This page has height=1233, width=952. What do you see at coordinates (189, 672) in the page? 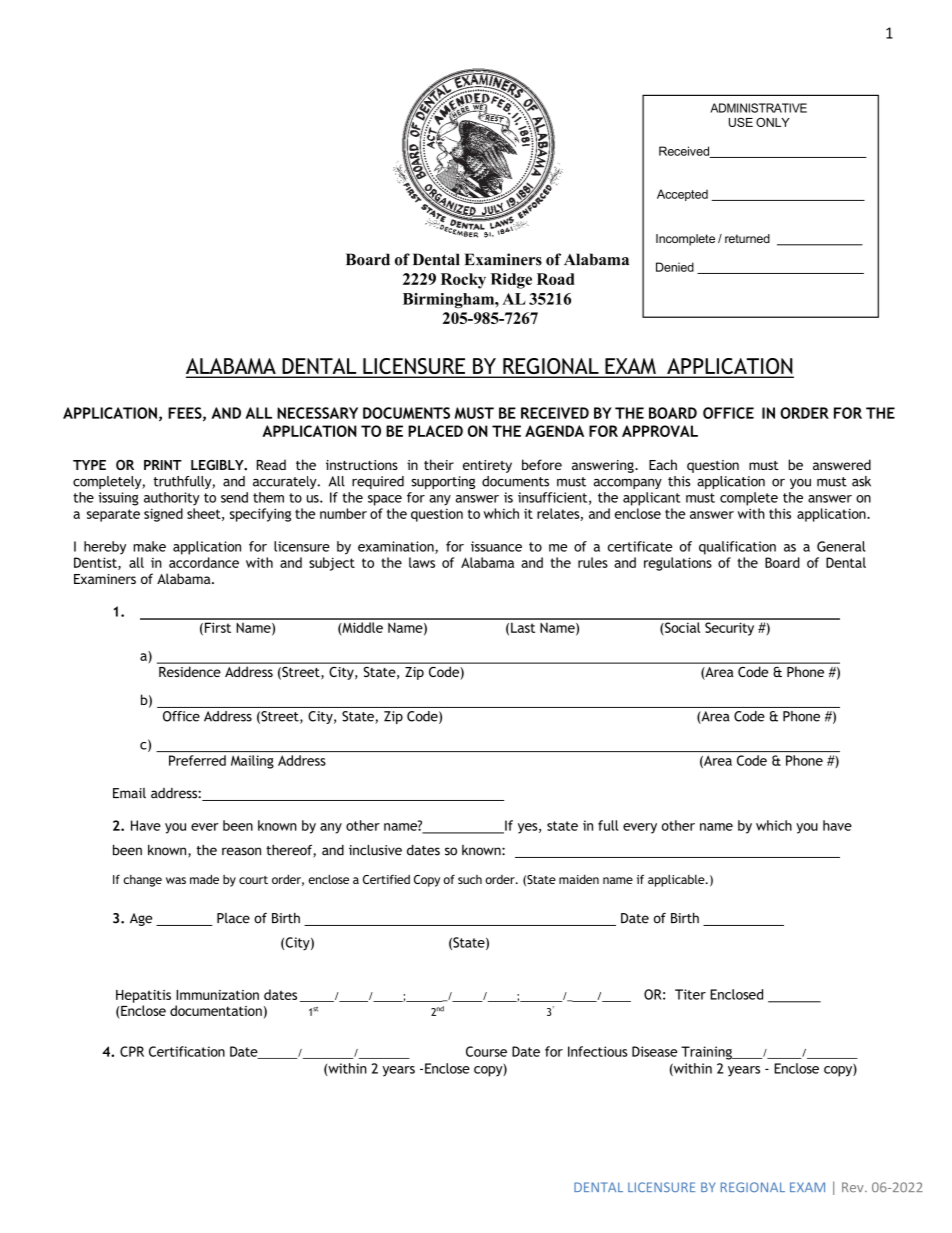
I see `Residence` at bounding box center [189, 672].
